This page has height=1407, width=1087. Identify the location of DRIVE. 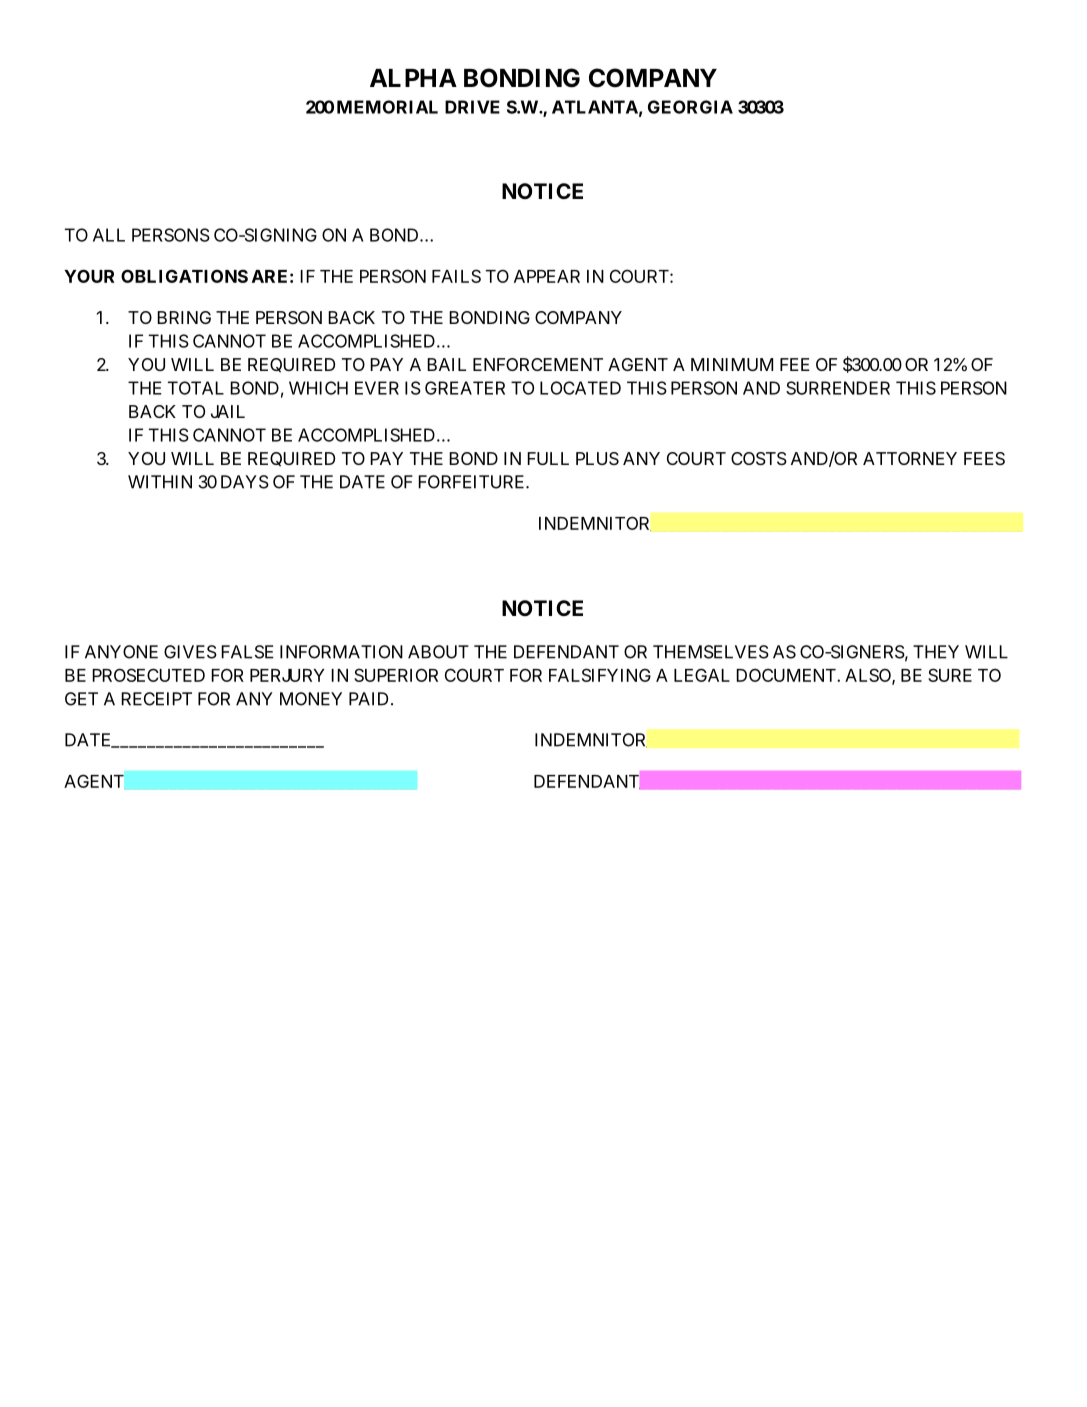
(472, 107).
